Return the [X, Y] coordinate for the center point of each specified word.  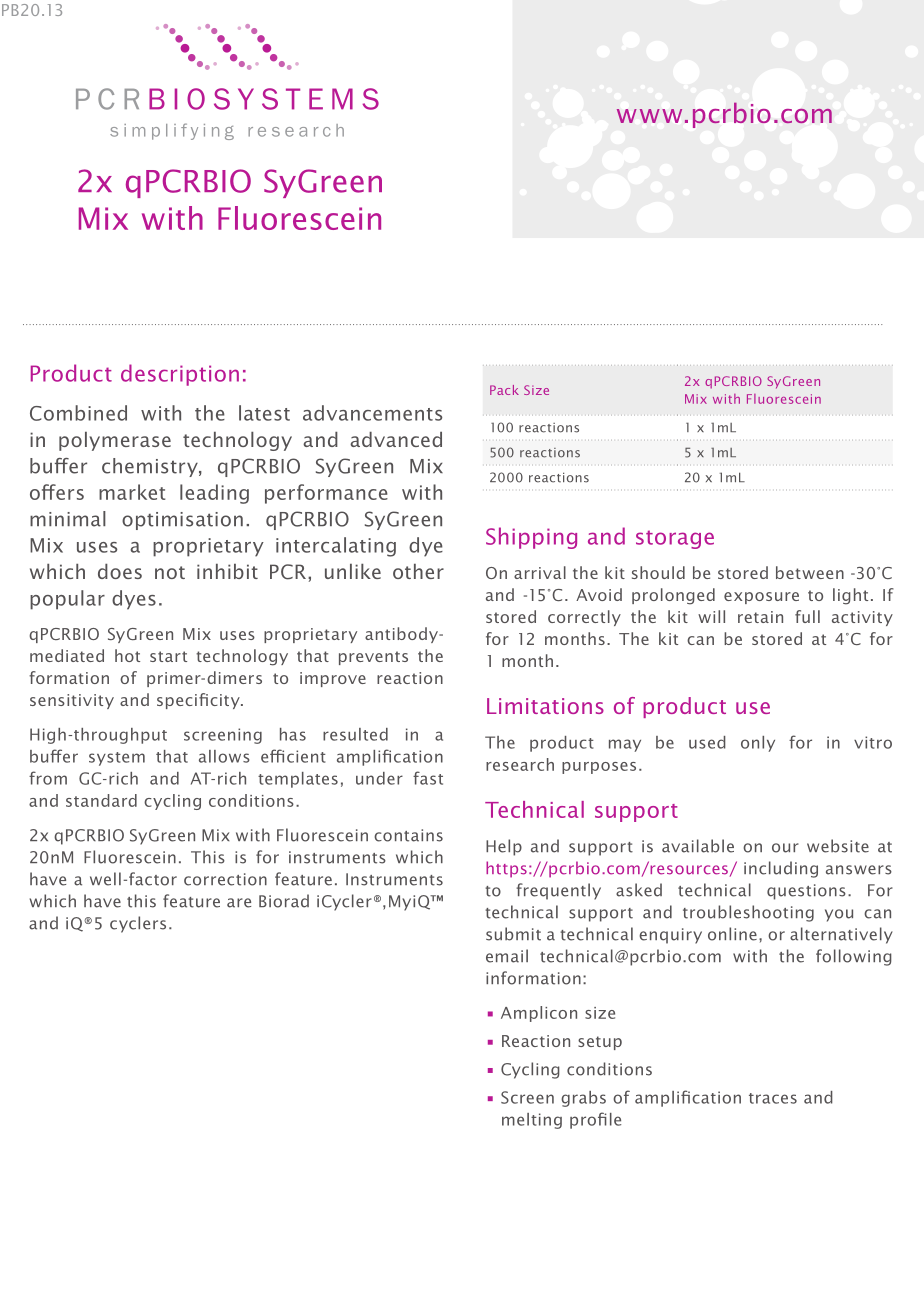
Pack [504, 390]
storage [675, 539]
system [117, 759]
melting [532, 1121]
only [758, 744]
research [520, 764]
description [180, 375]
